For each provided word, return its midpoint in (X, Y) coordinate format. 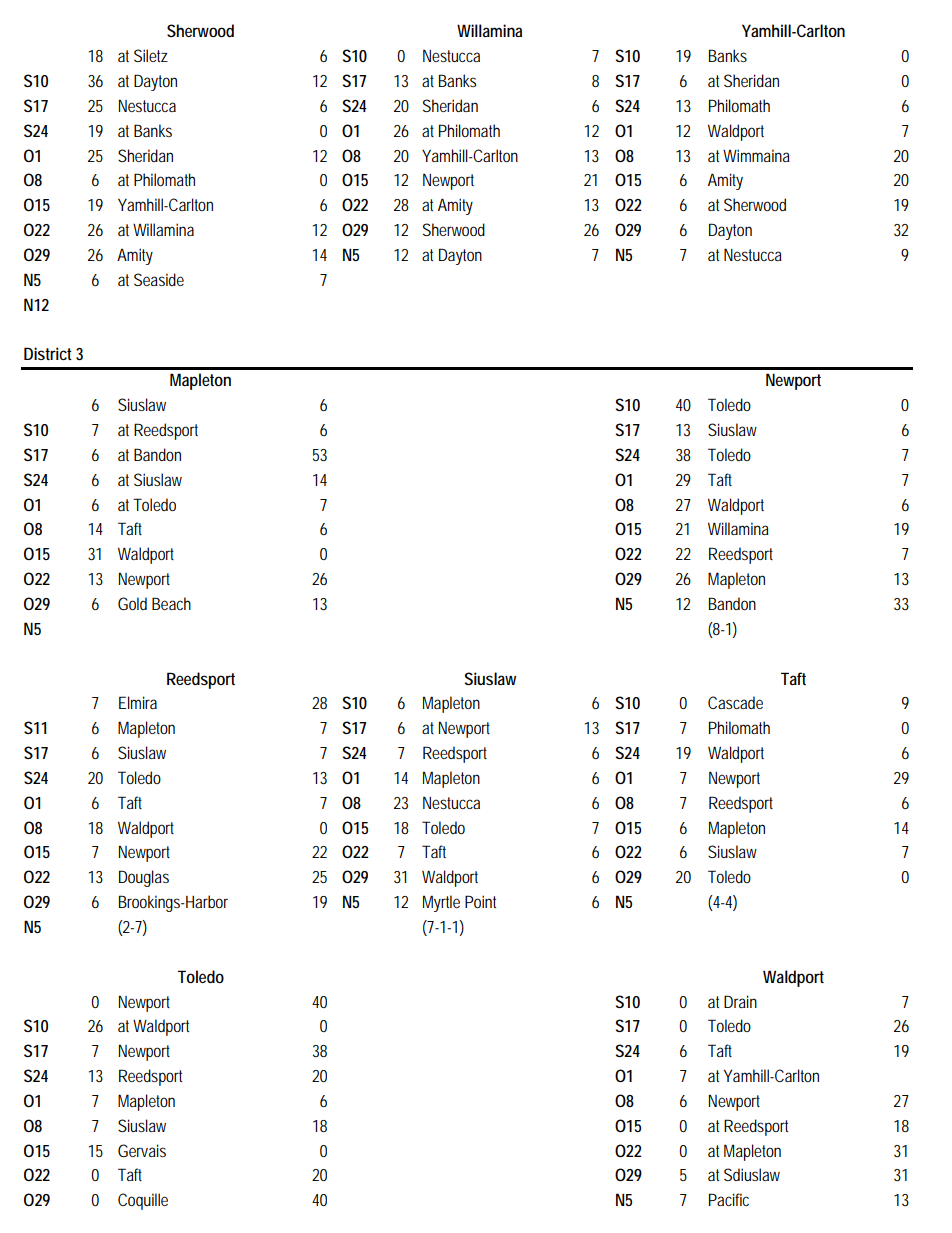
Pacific (729, 1199)
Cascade (735, 702)
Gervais (142, 1150)
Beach (171, 603)
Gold (132, 603)
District (48, 353)
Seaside (159, 279)
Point (480, 901)
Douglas (144, 878)
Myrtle (441, 903)
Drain (740, 1001)
